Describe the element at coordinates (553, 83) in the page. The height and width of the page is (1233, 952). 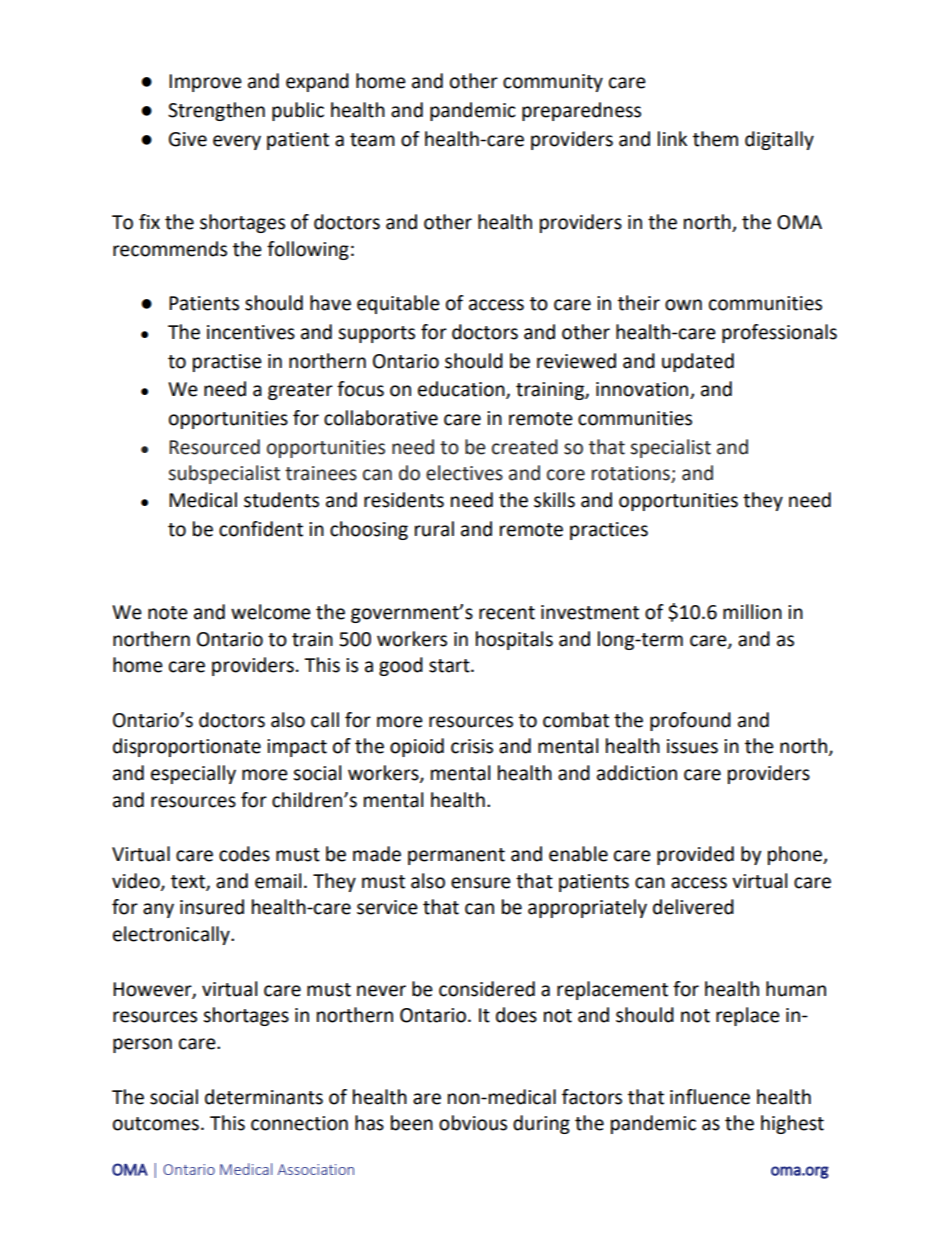
I see `community` at that location.
